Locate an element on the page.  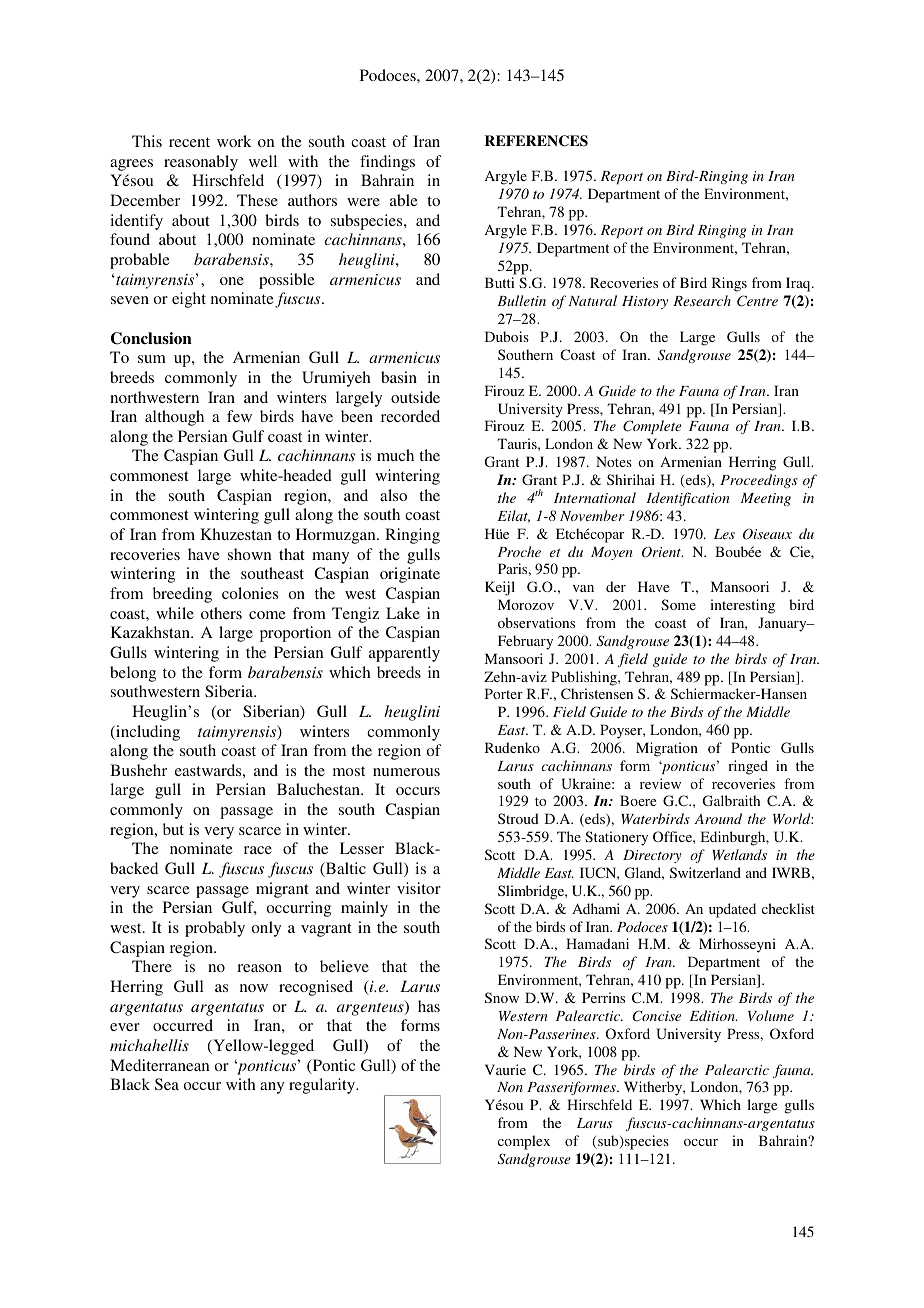
findings is located at coordinates (387, 163).
